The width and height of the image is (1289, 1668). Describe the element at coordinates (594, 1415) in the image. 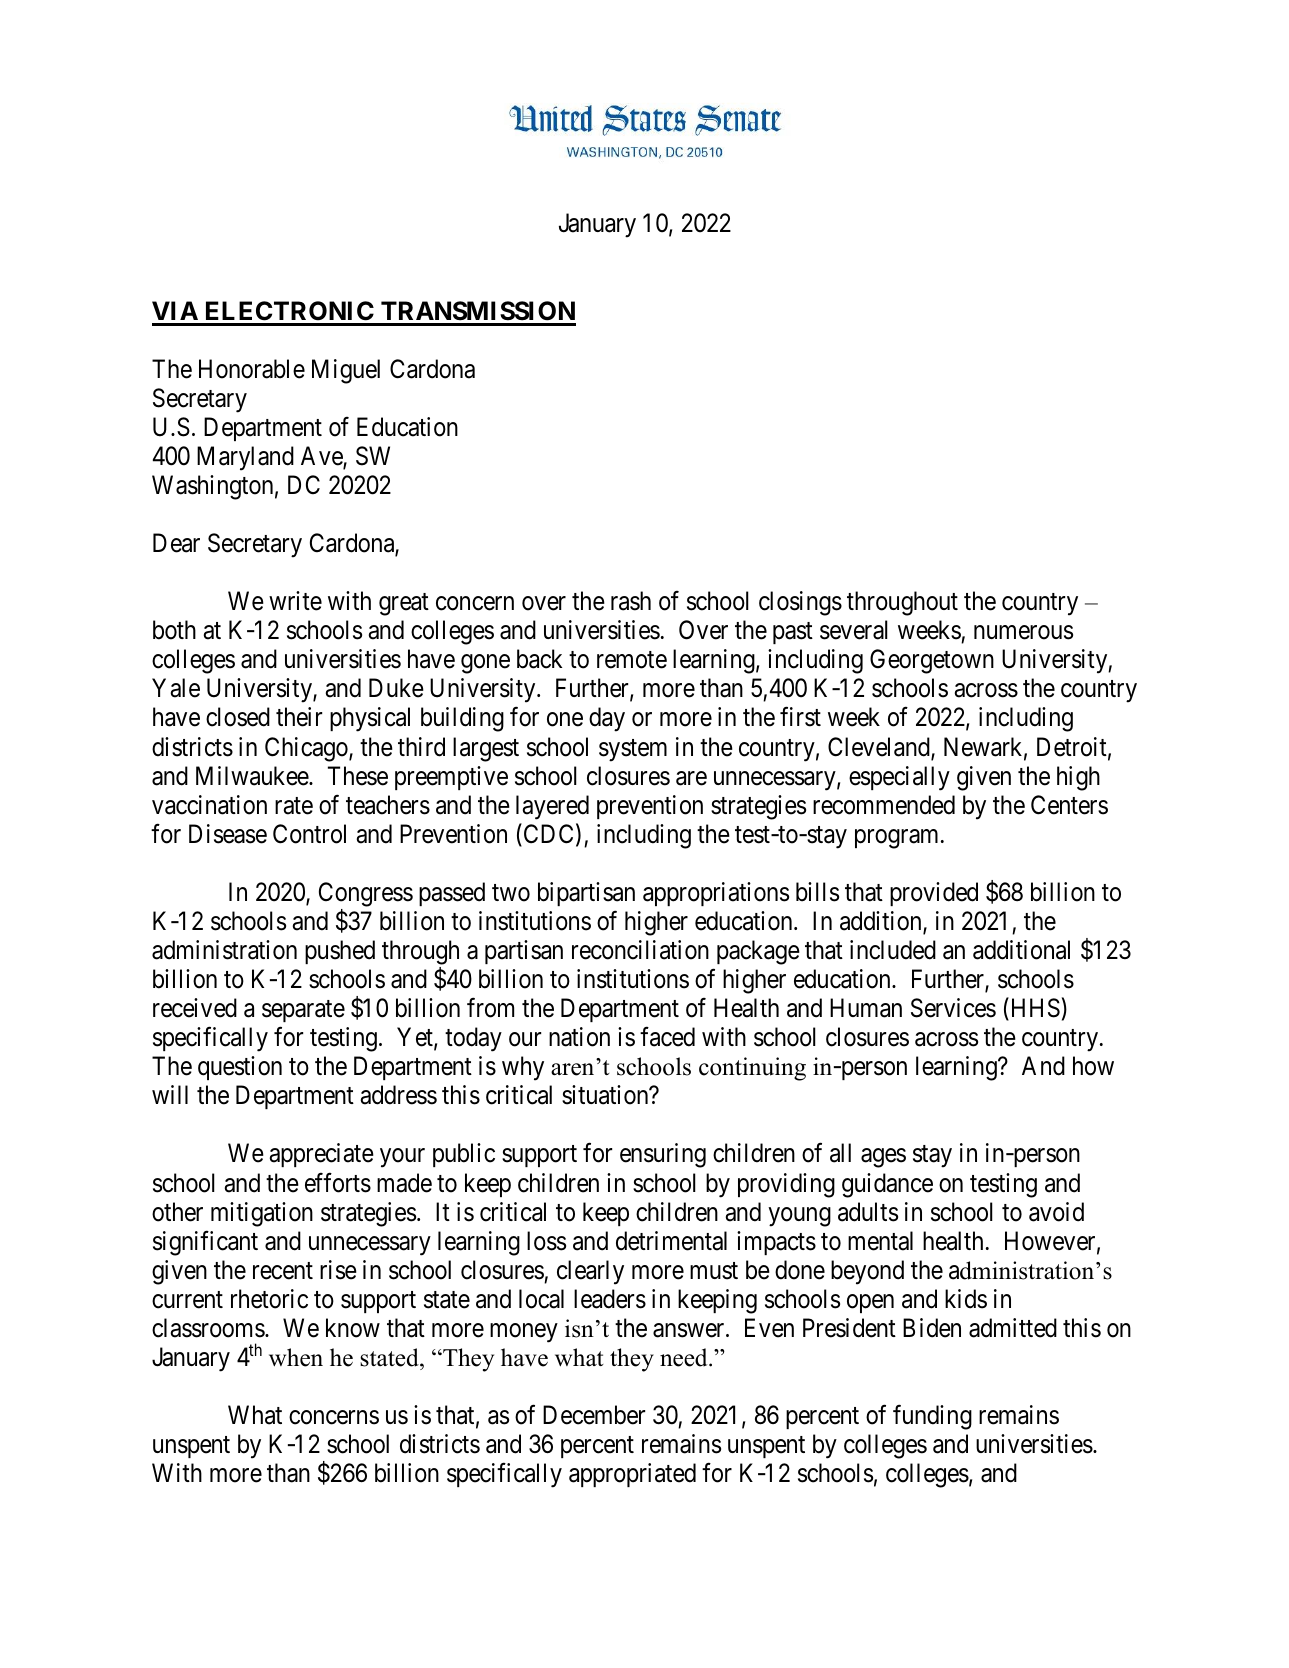

I see `December` at that location.
